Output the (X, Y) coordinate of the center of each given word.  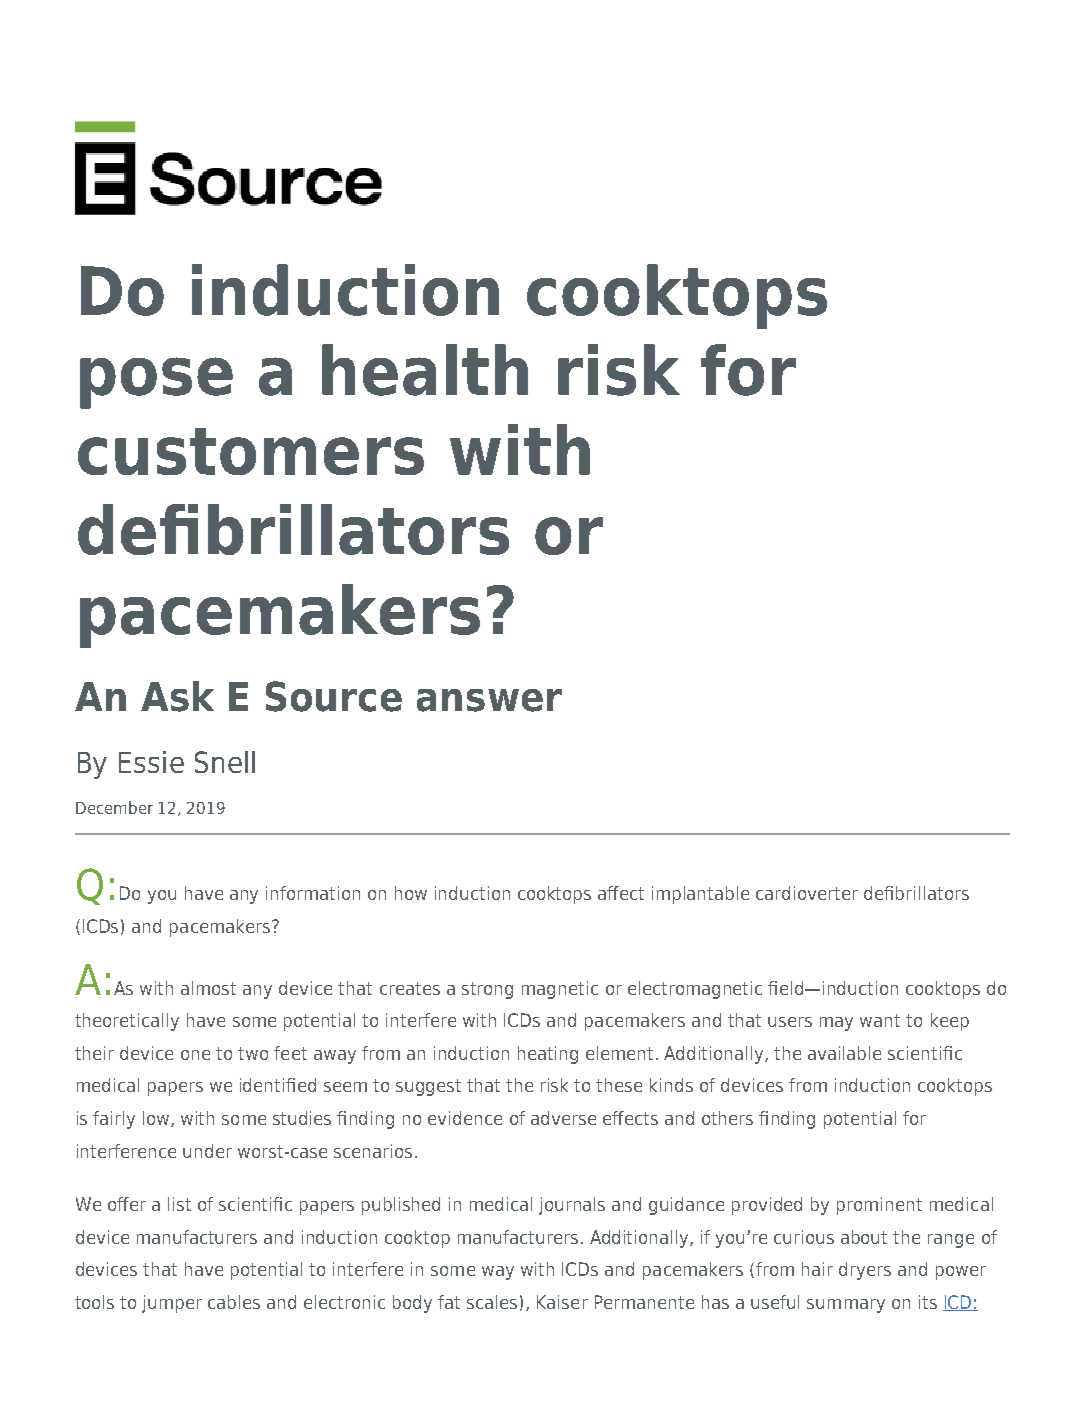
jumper (172, 1304)
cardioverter (807, 893)
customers (251, 451)
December (114, 807)
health (425, 370)
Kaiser (562, 1302)
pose (156, 383)
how (411, 893)
